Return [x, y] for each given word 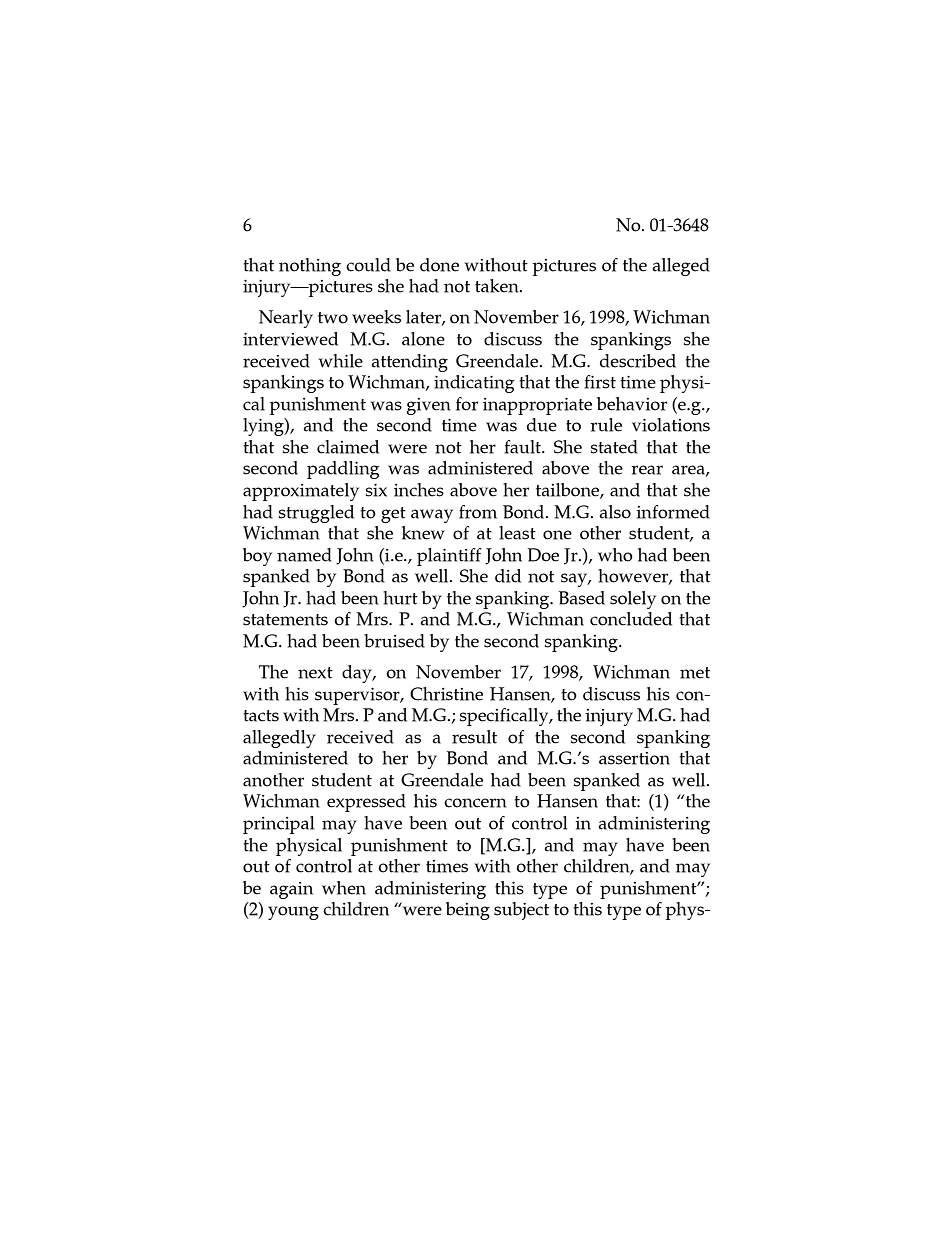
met [695, 673]
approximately [301, 492]
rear [647, 470]
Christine [446, 694]
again [291, 890]
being [468, 911]
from [478, 512]
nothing [310, 267]
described [638, 361]
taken [498, 286]
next [315, 673]
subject [521, 911]
